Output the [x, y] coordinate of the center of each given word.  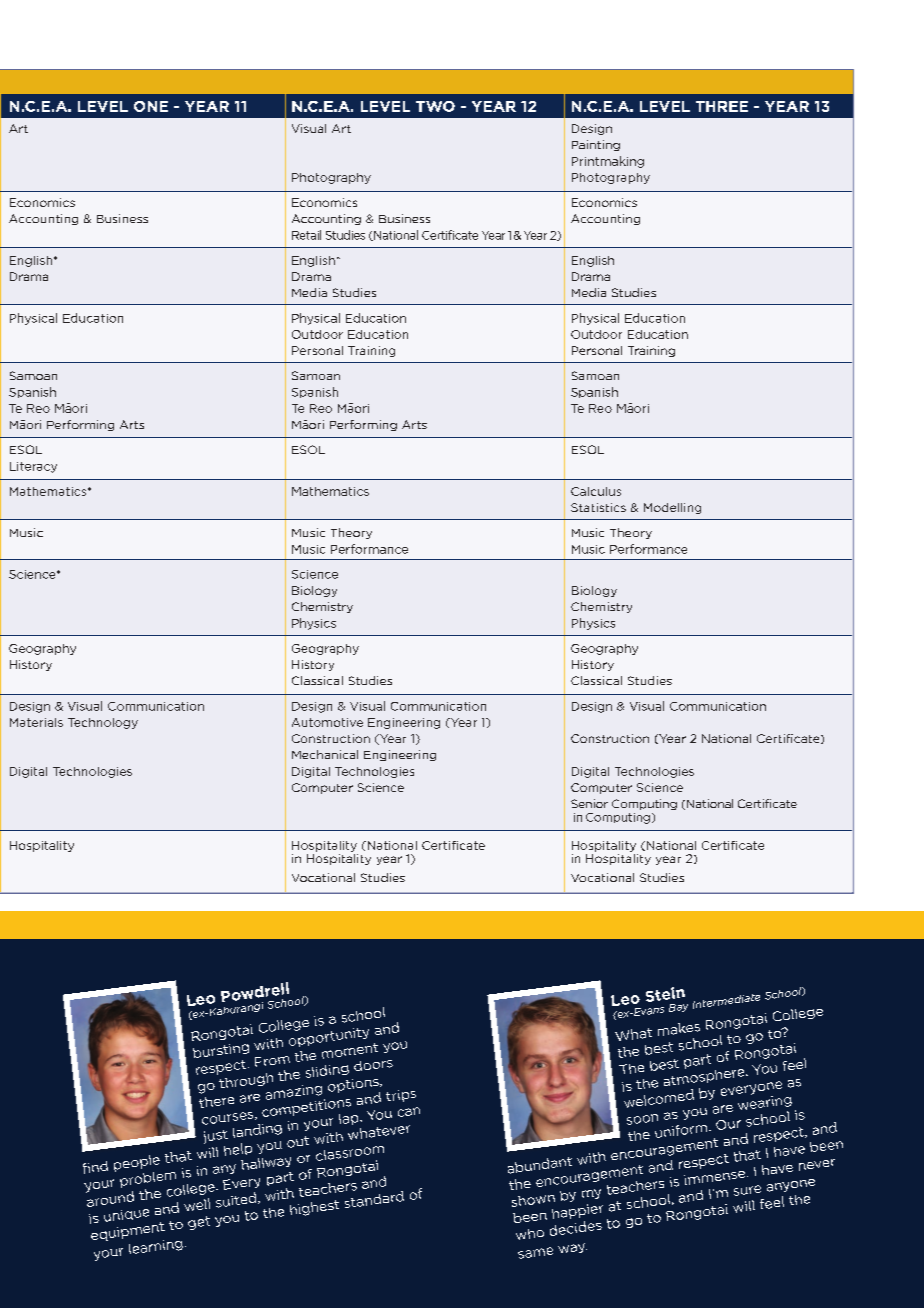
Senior [589, 803]
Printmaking [608, 162]
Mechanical [325, 754]
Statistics [598, 507]
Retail [306, 235]
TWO [435, 106]
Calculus [596, 491]
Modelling [672, 508]
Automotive [327, 722]
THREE [722, 106]
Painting [596, 145]
